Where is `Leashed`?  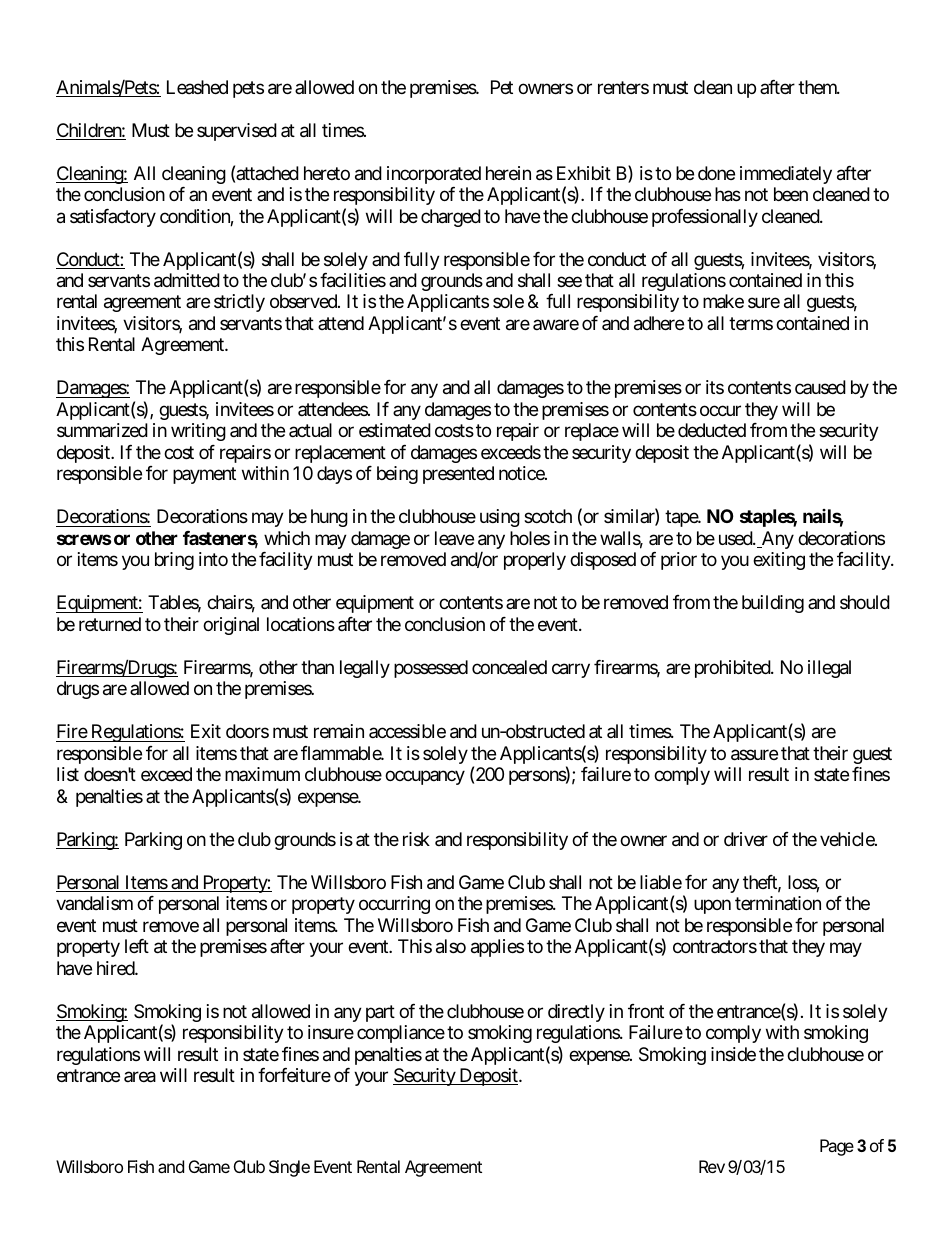 Leashed is located at coordinates (197, 87).
